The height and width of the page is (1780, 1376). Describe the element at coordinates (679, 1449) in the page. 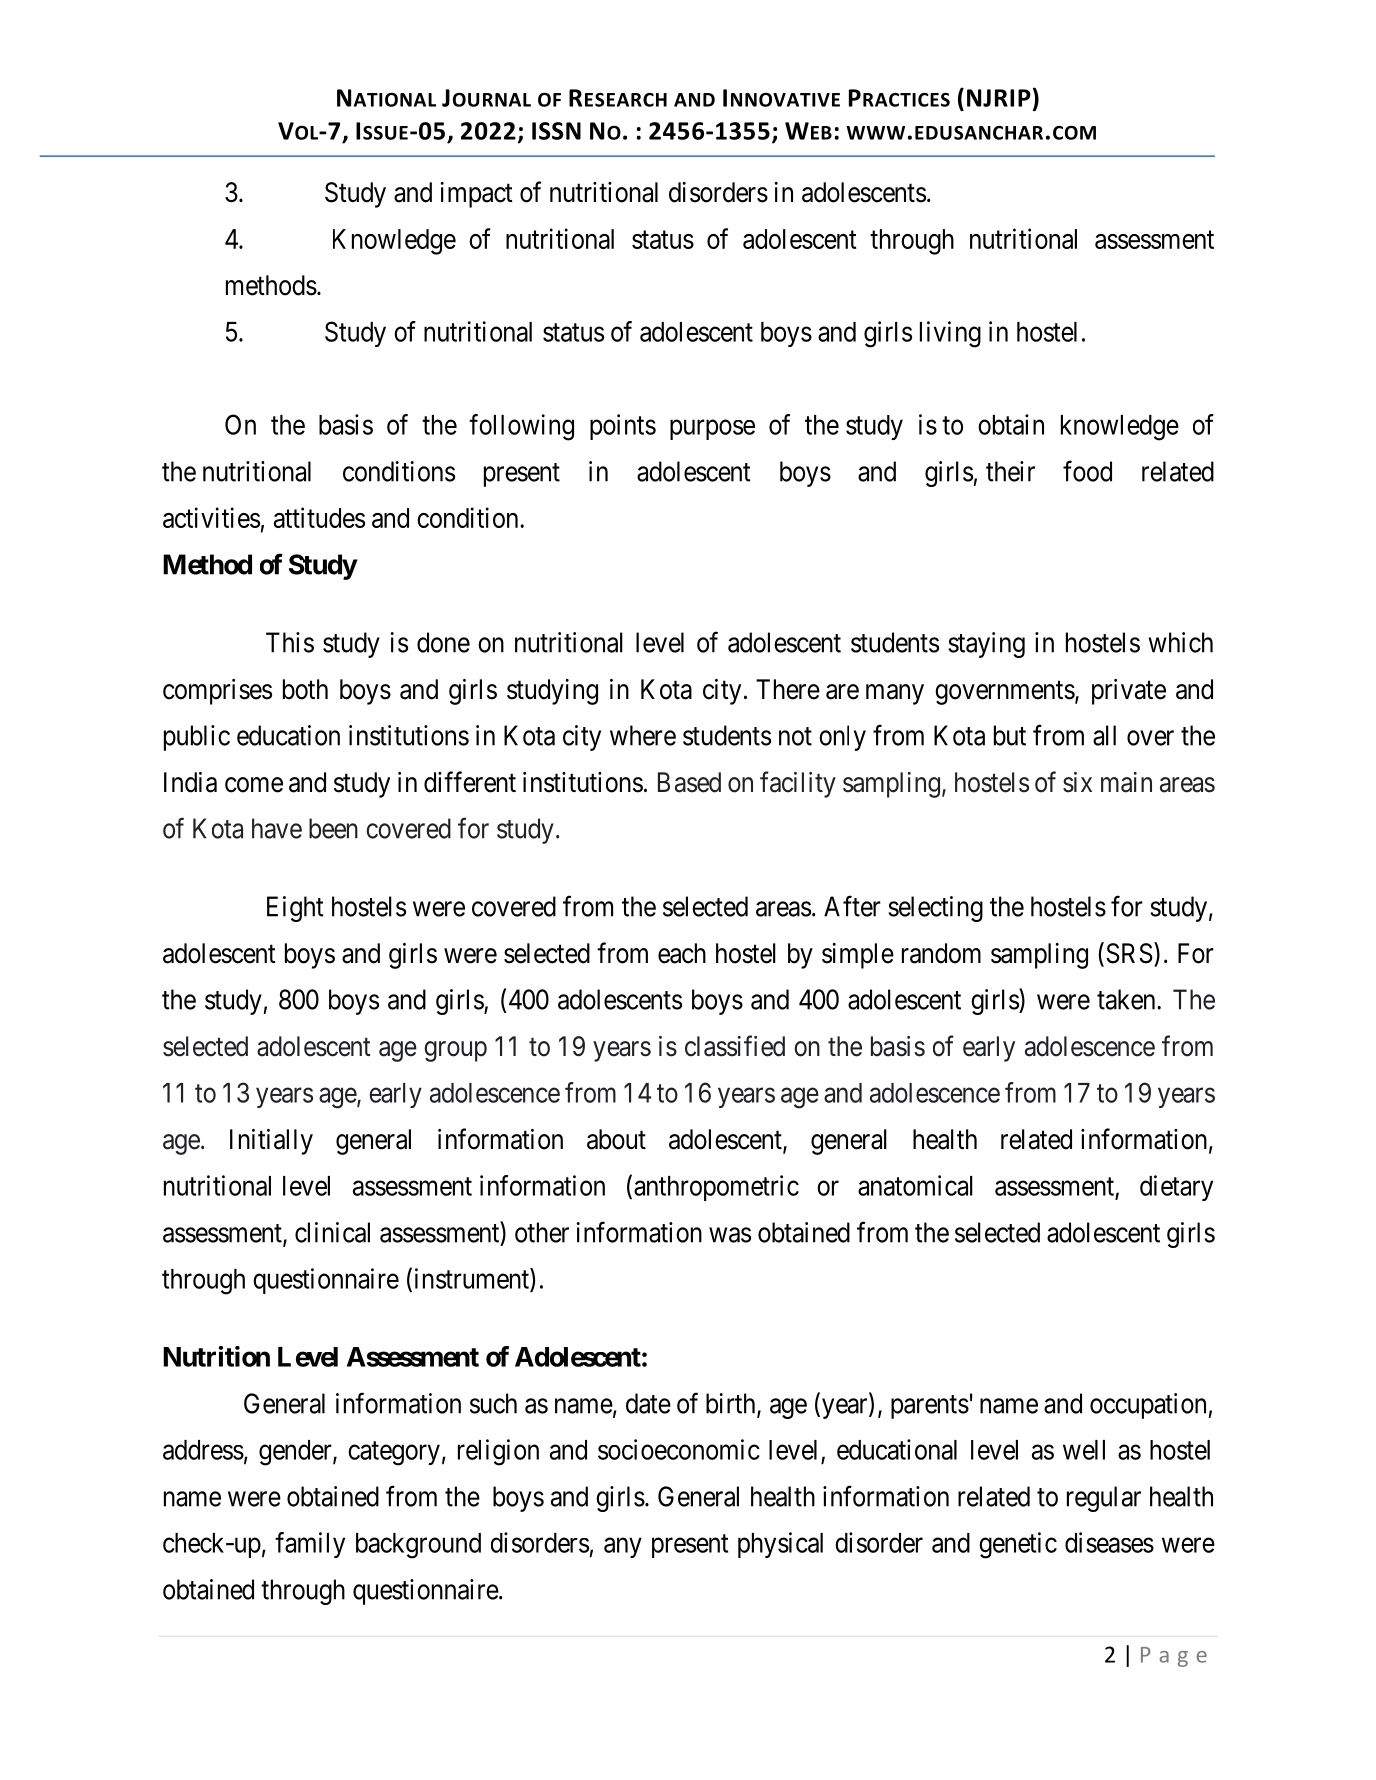

I see `socioeconomic` at that location.
